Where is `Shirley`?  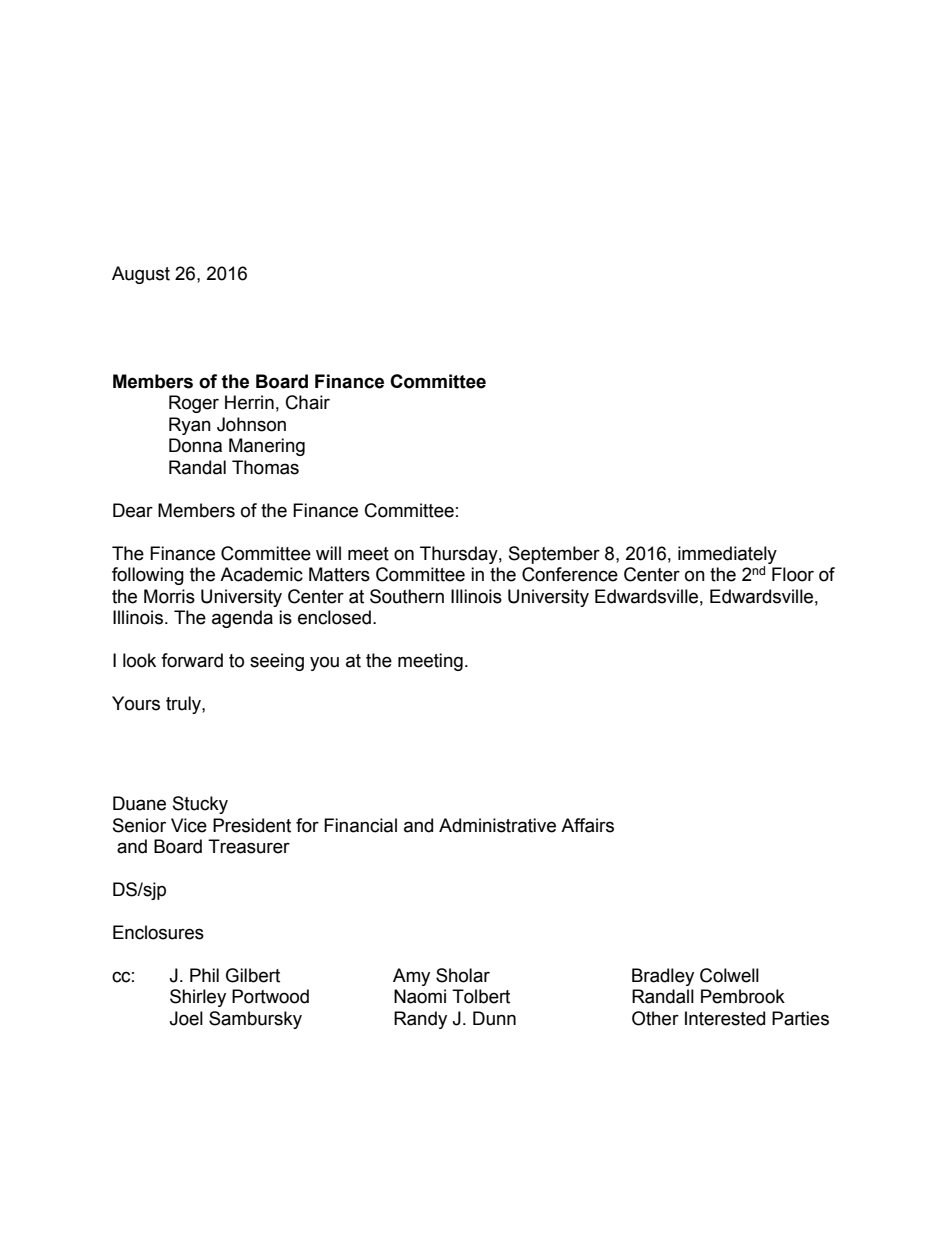 Shirley is located at coordinates (198, 998).
